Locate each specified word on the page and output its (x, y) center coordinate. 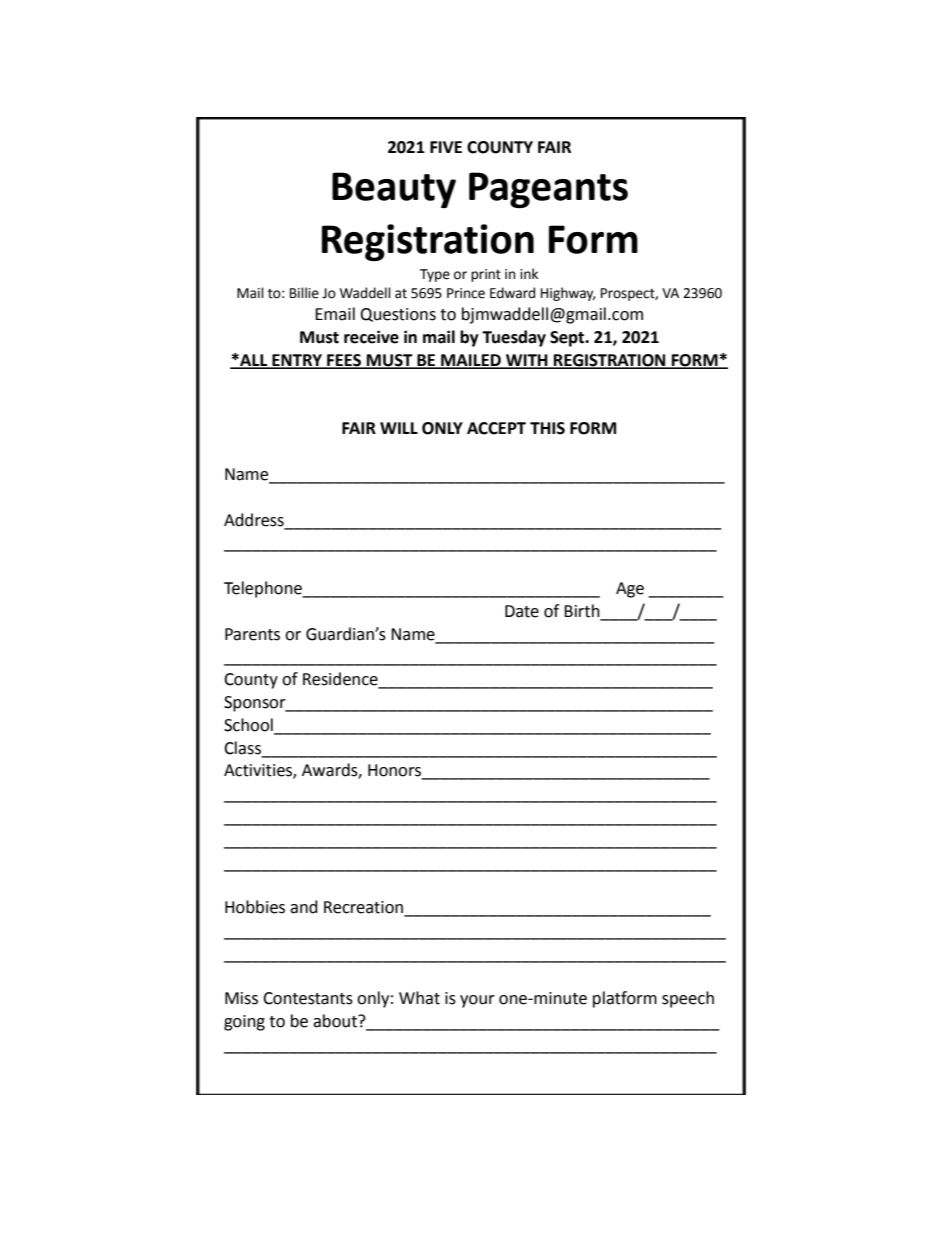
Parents (252, 634)
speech (688, 999)
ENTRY (297, 361)
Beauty (394, 190)
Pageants (548, 190)
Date (522, 611)
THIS (547, 428)
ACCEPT (496, 428)
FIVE (446, 147)
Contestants (308, 998)
